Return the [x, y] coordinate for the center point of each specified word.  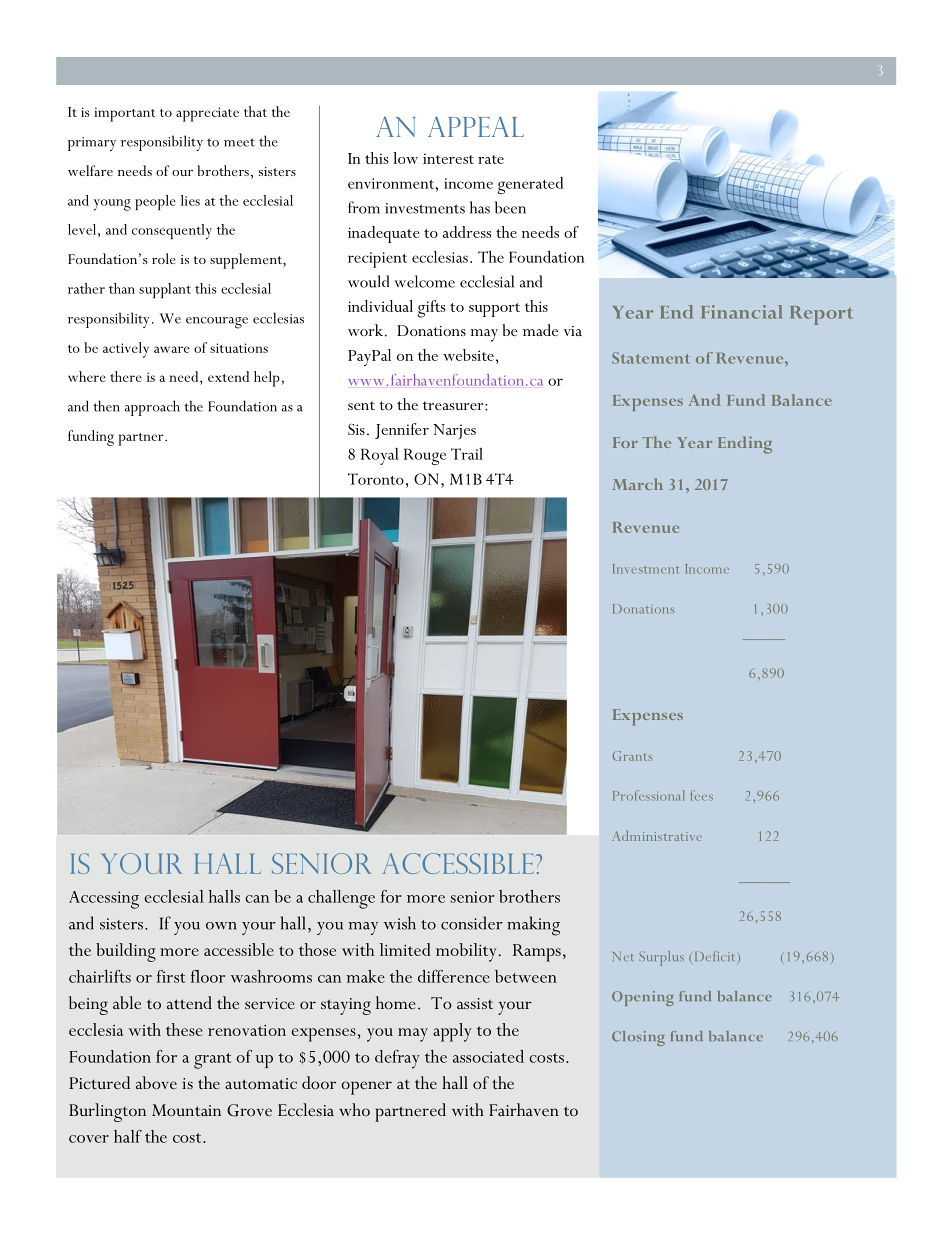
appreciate [207, 114]
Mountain [186, 1110]
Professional [648, 795]
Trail [467, 454]
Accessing [104, 900]
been [510, 207]
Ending [745, 445]
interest [448, 158]
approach [152, 408]
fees [701, 795]
